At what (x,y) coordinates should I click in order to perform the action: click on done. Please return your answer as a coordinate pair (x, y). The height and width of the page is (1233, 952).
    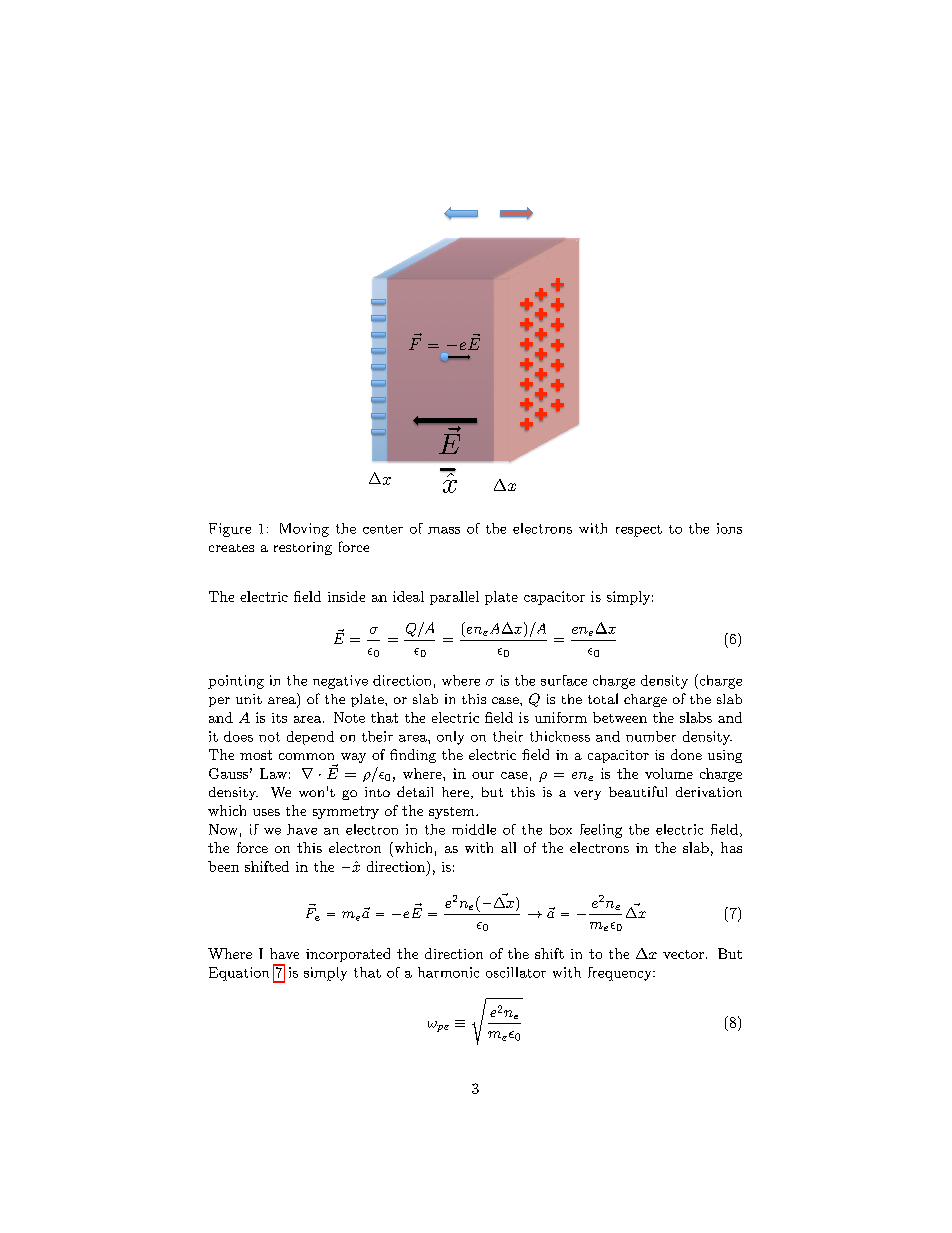
    Looking at the image, I should click on (686, 754).
